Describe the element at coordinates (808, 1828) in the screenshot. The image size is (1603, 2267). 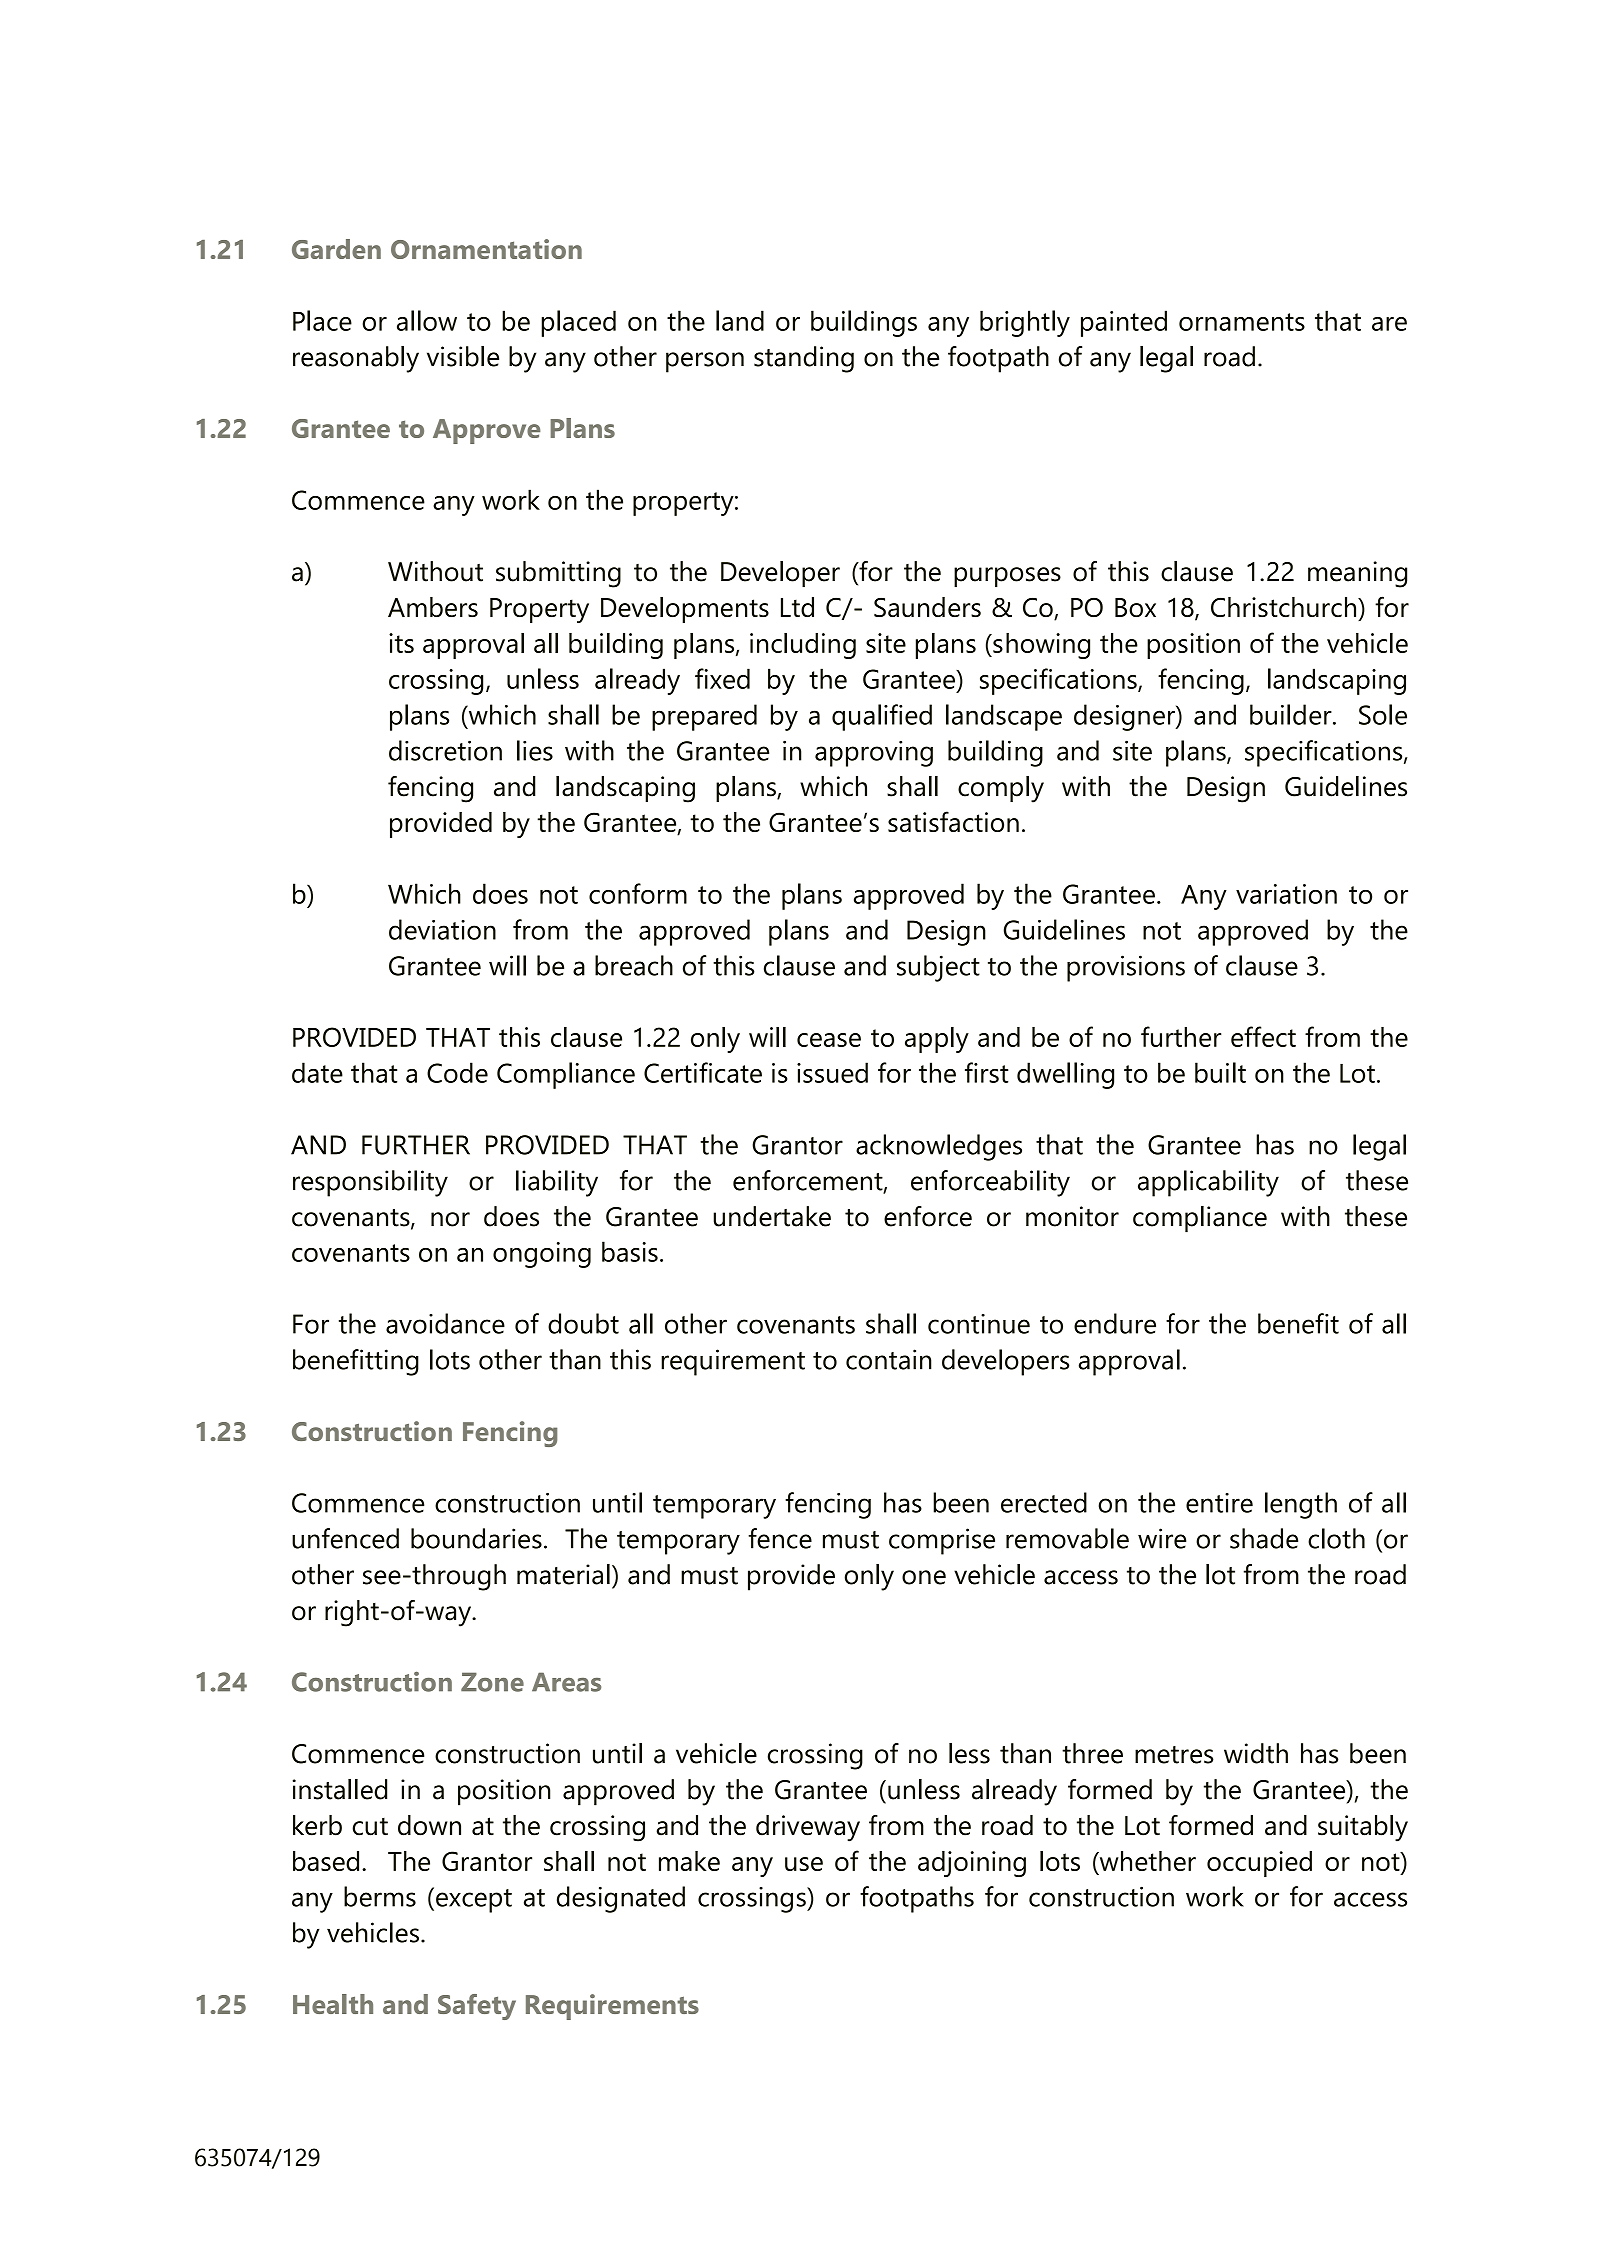
I see `driveway` at that location.
